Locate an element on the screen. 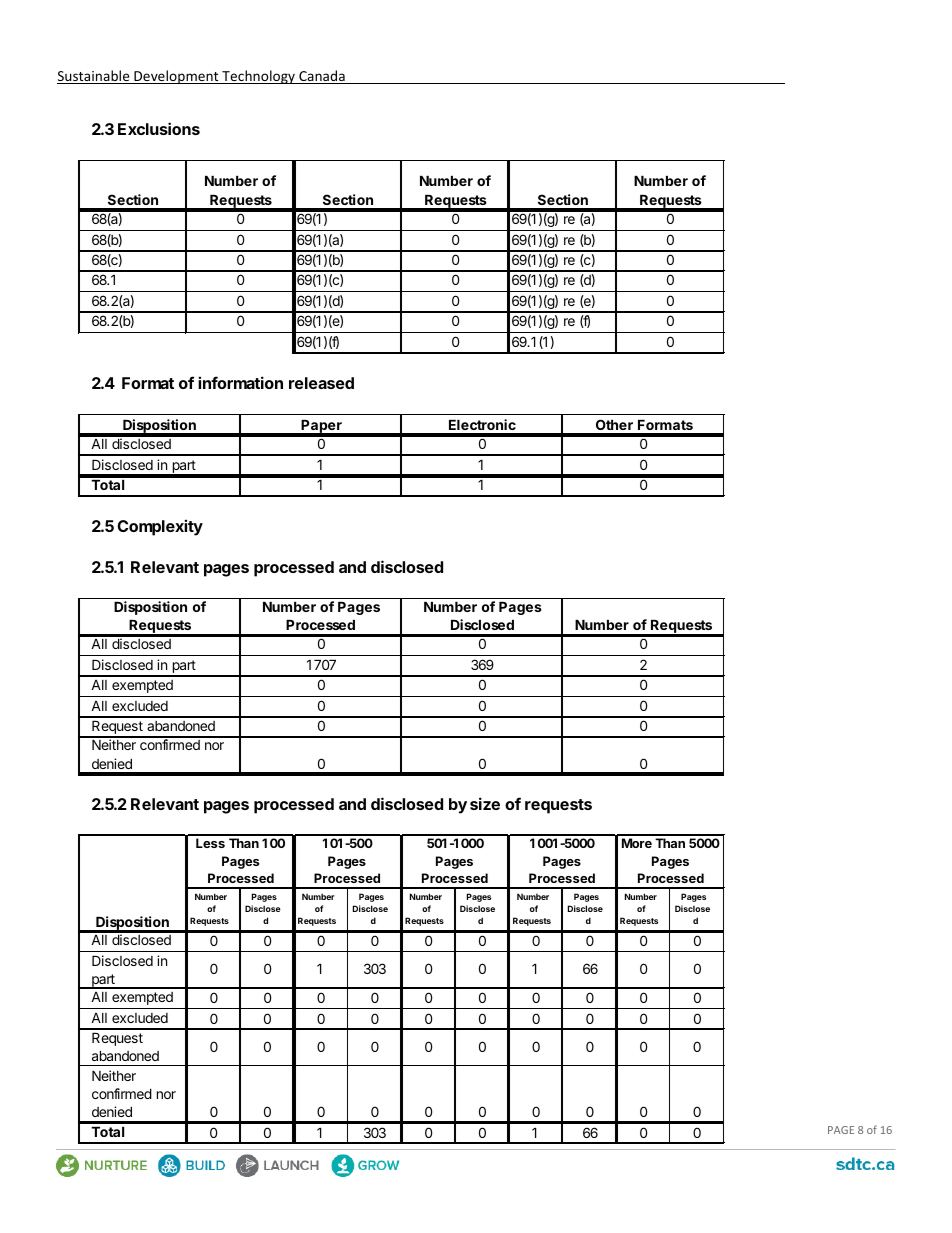 The width and height of the screenshot is (952, 1233). Complexity is located at coordinates (160, 527).
